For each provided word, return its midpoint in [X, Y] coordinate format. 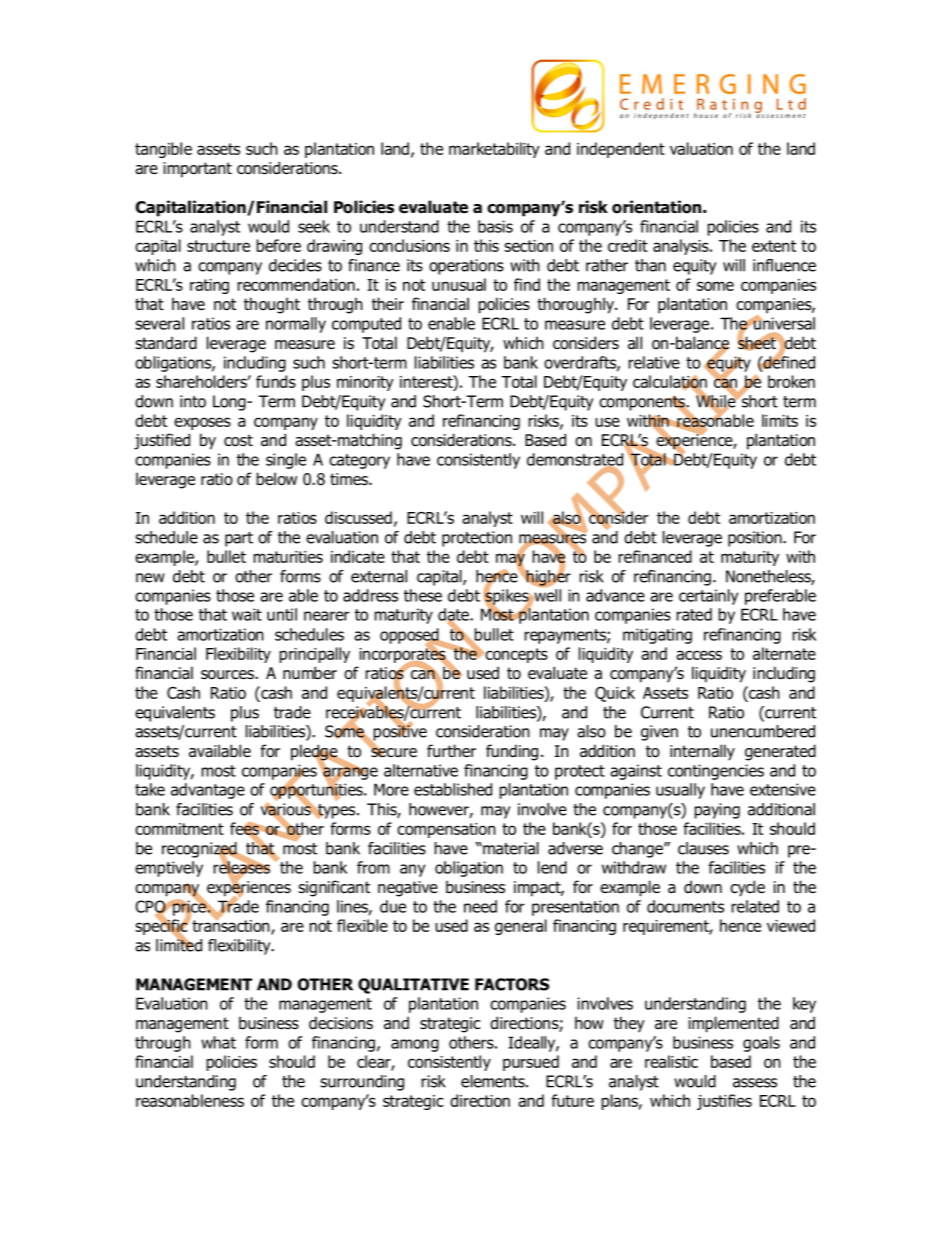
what [218, 1042]
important [197, 170]
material [510, 848]
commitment [179, 829]
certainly [708, 597]
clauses [703, 848]
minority [365, 383]
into [193, 401]
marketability [494, 150]
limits [780, 420]
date [454, 615]
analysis [682, 247]
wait [247, 614]
